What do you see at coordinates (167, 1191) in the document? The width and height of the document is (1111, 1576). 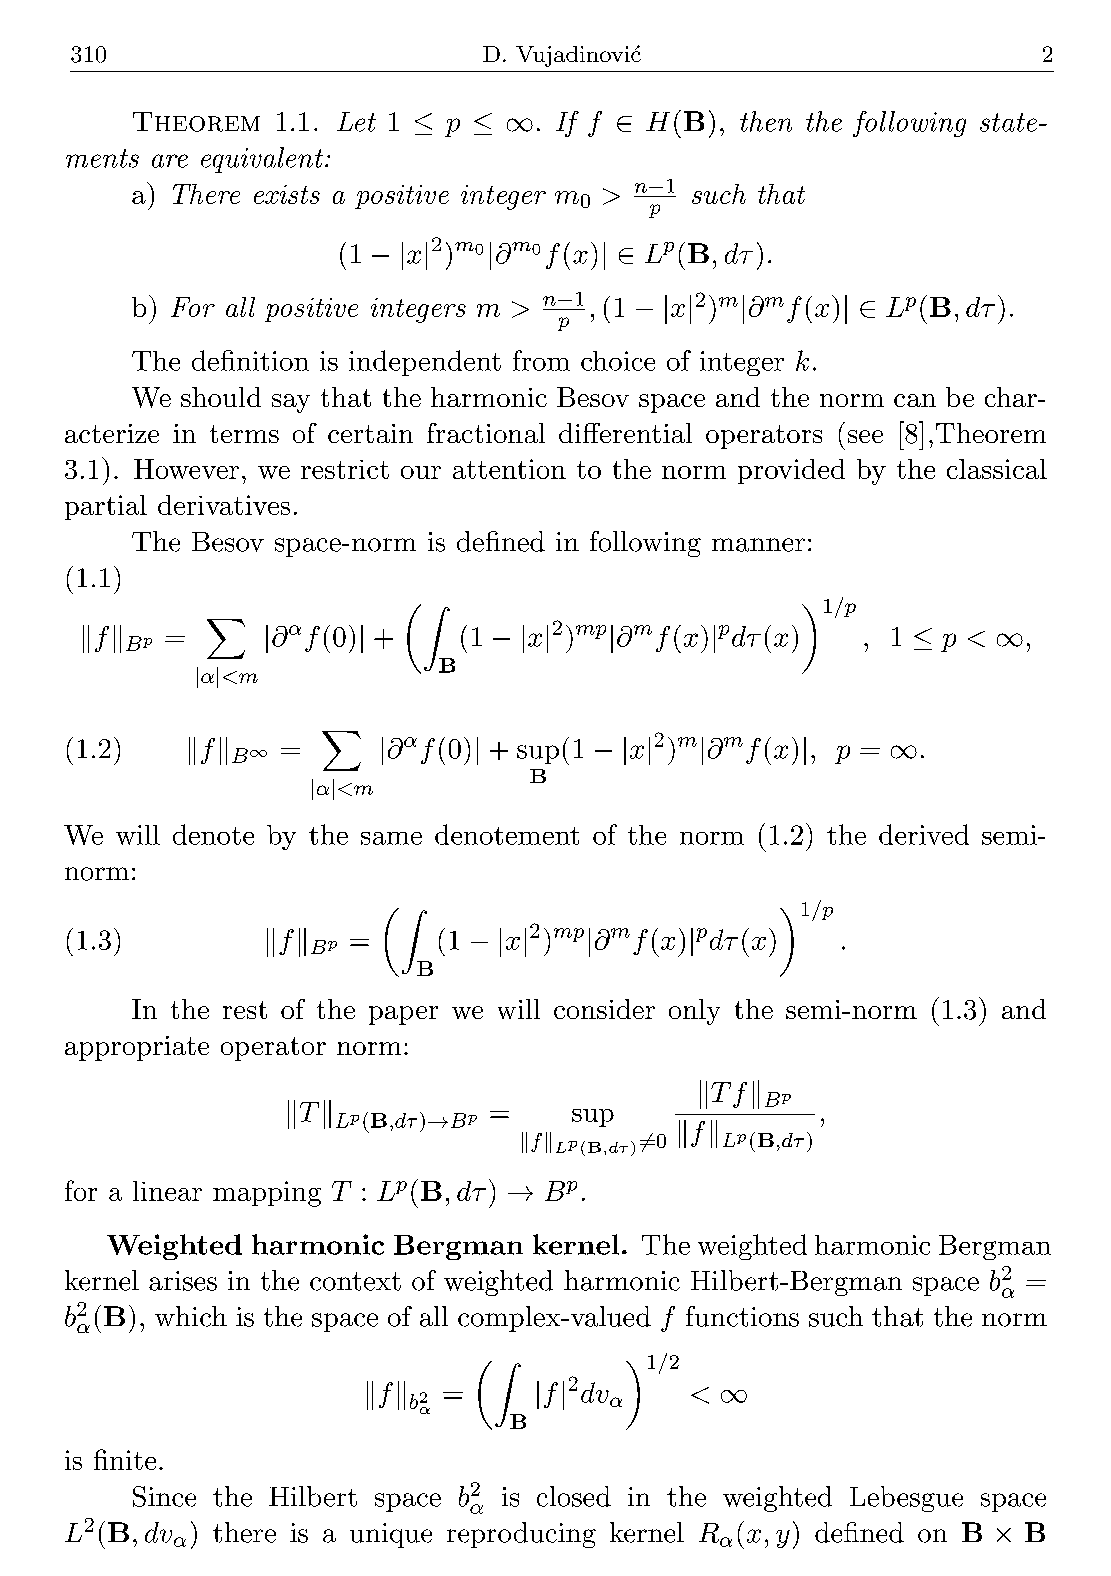 I see `linear` at bounding box center [167, 1191].
